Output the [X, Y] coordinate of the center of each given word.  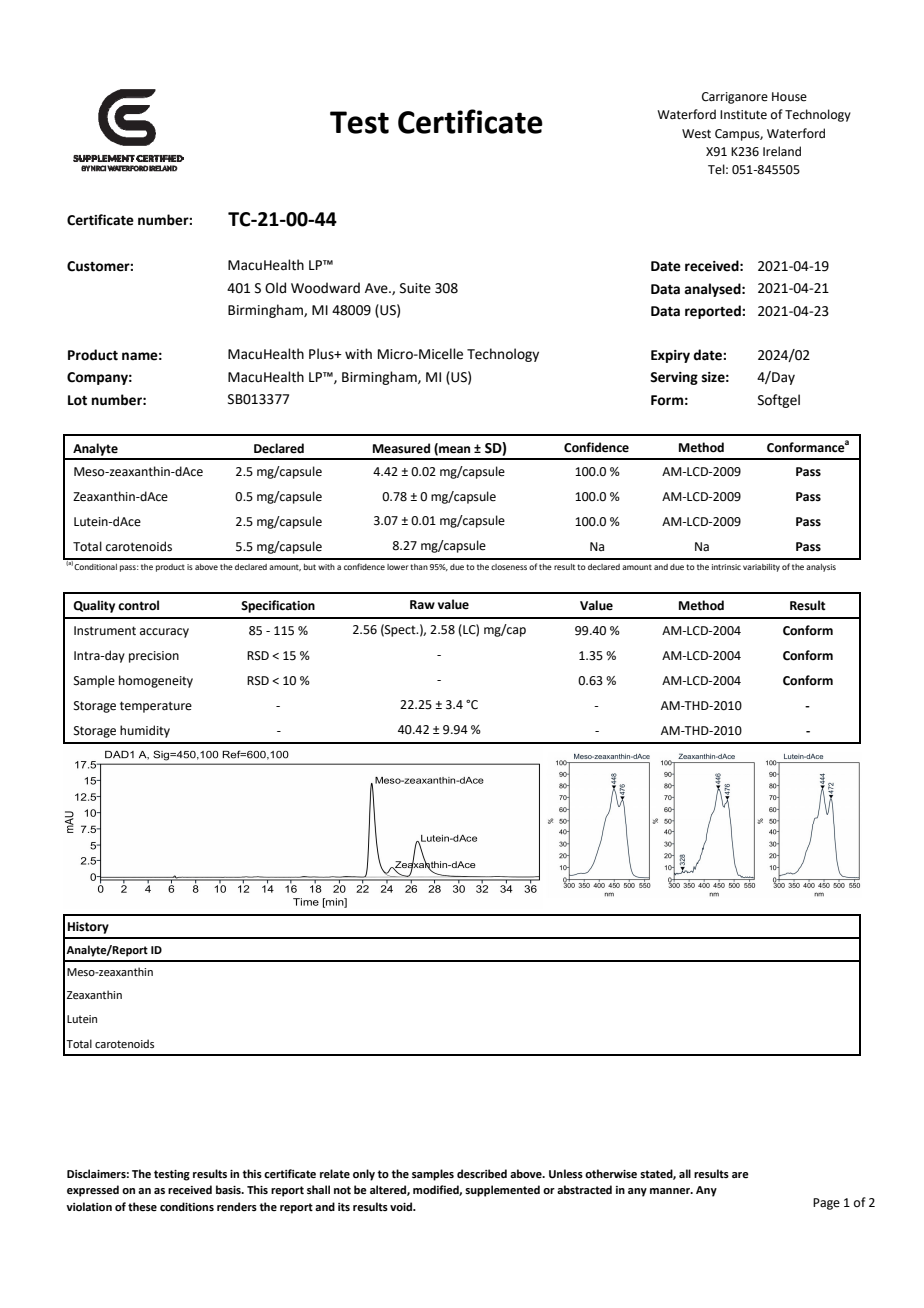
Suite [415, 288]
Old [275, 288]
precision [154, 657]
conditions [187, 1206]
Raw [422, 604]
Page [826, 1204]
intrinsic [726, 567]
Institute [743, 115]
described [482, 1173]
